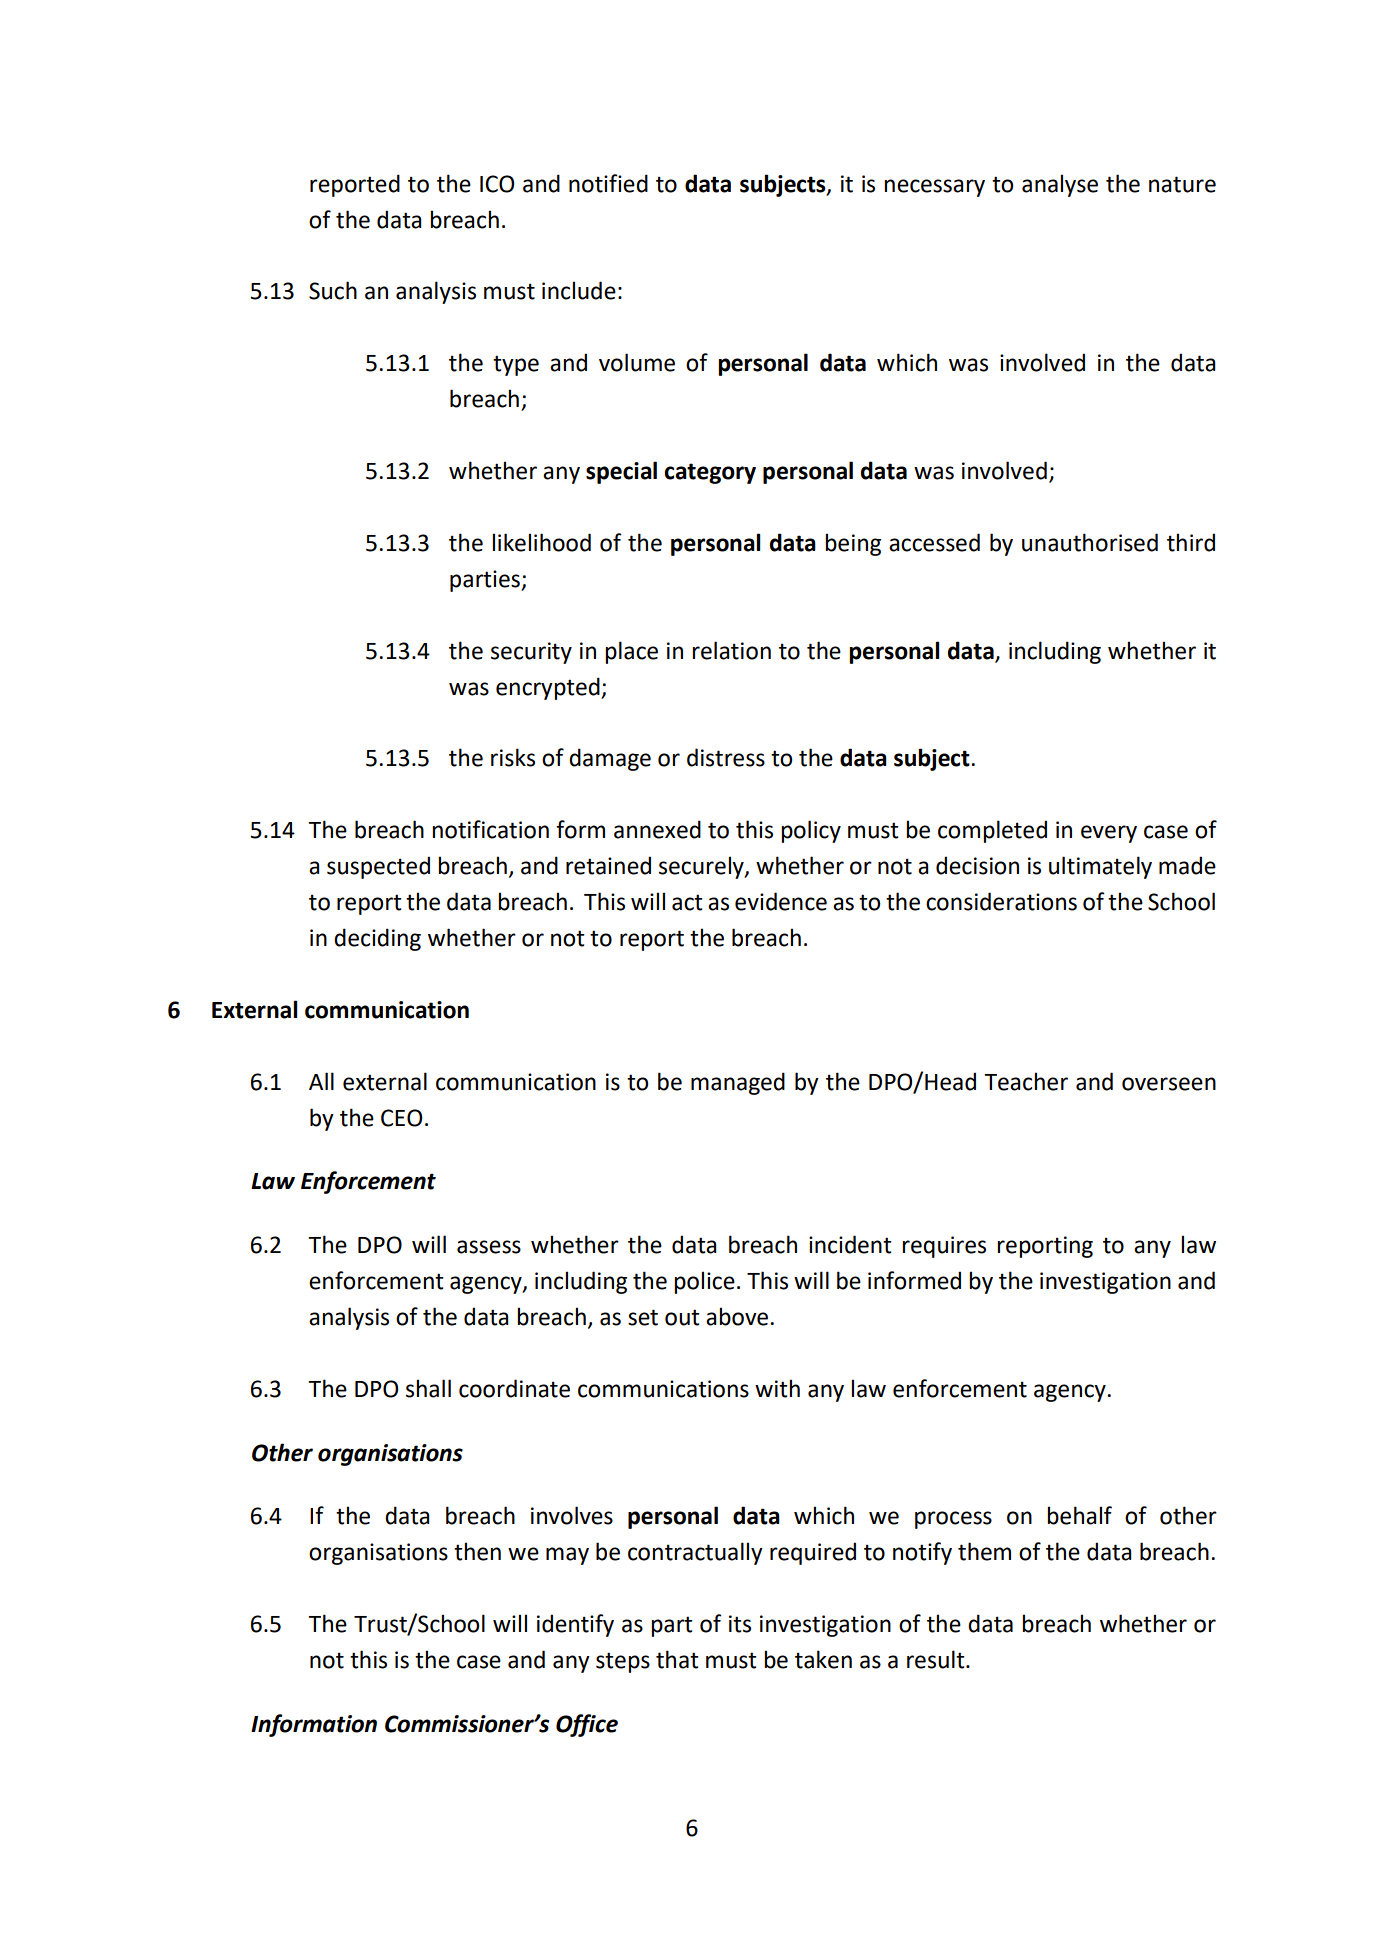 This screenshot has width=1384, height=1958. Describe the element at coordinates (1090, 542) in the screenshot. I see `unauthorised` at that location.
